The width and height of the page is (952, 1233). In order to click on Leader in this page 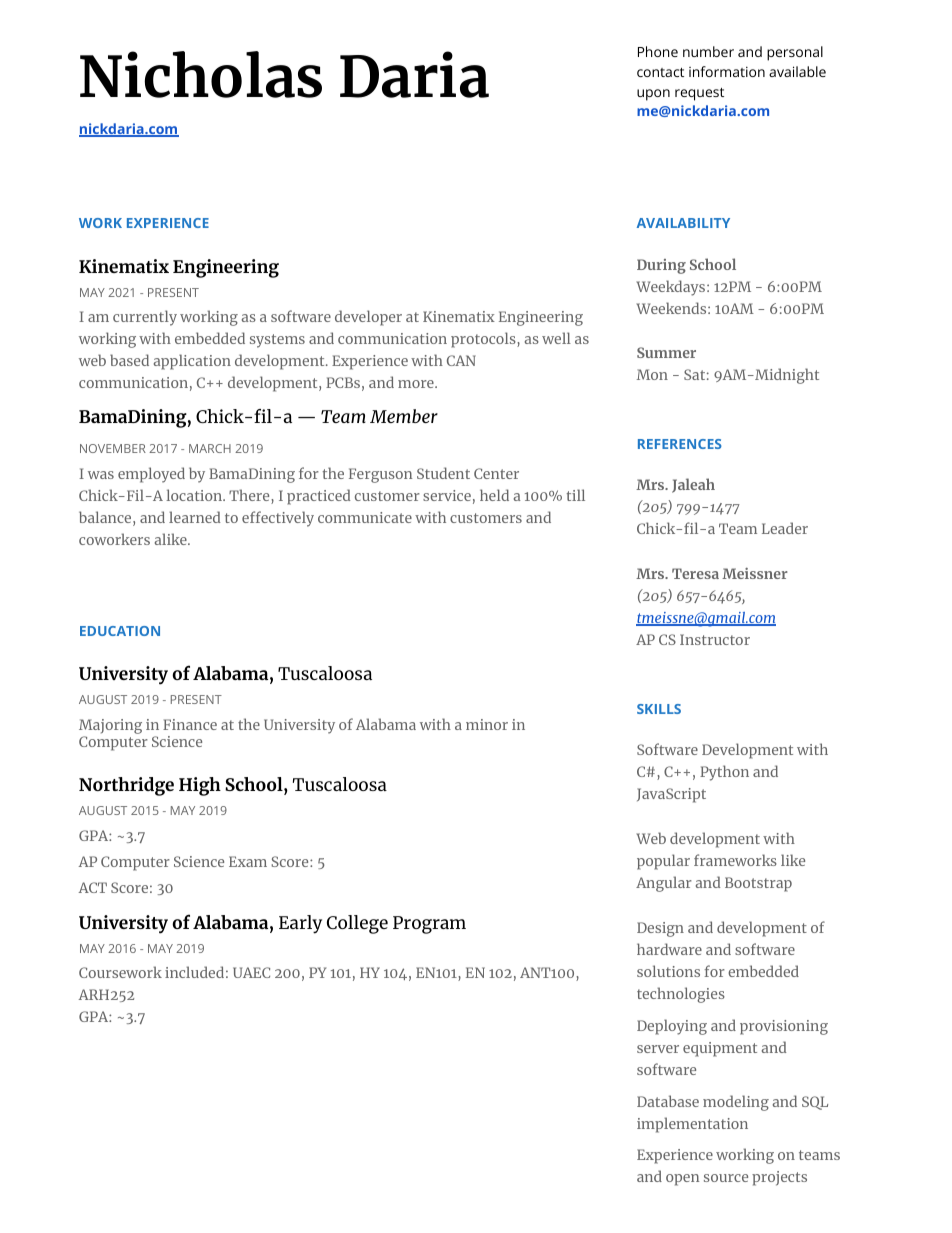, I will do `click(785, 528)`.
